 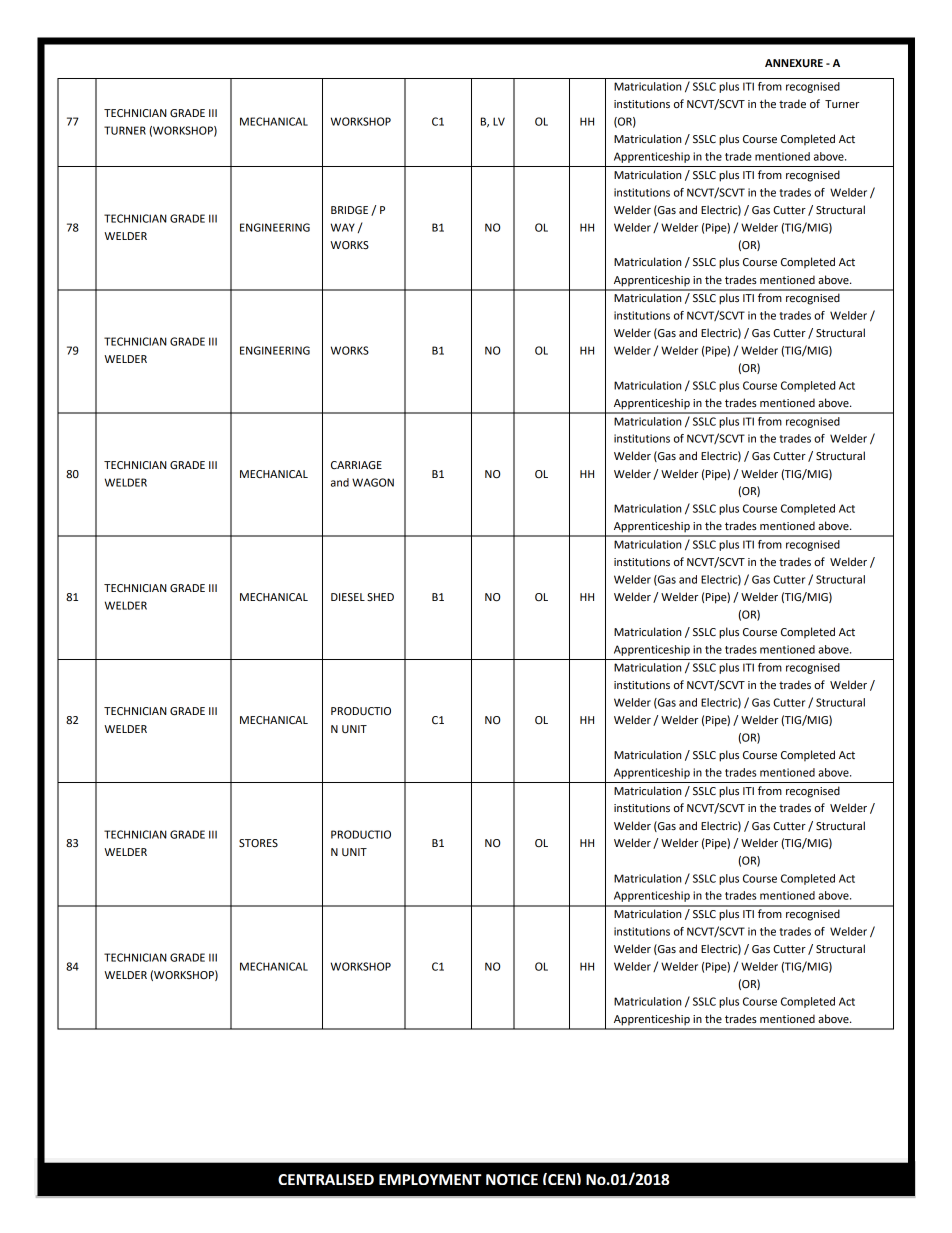 What do you see at coordinates (373, 482) in the screenshot?
I see `WAGON` at bounding box center [373, 482].
